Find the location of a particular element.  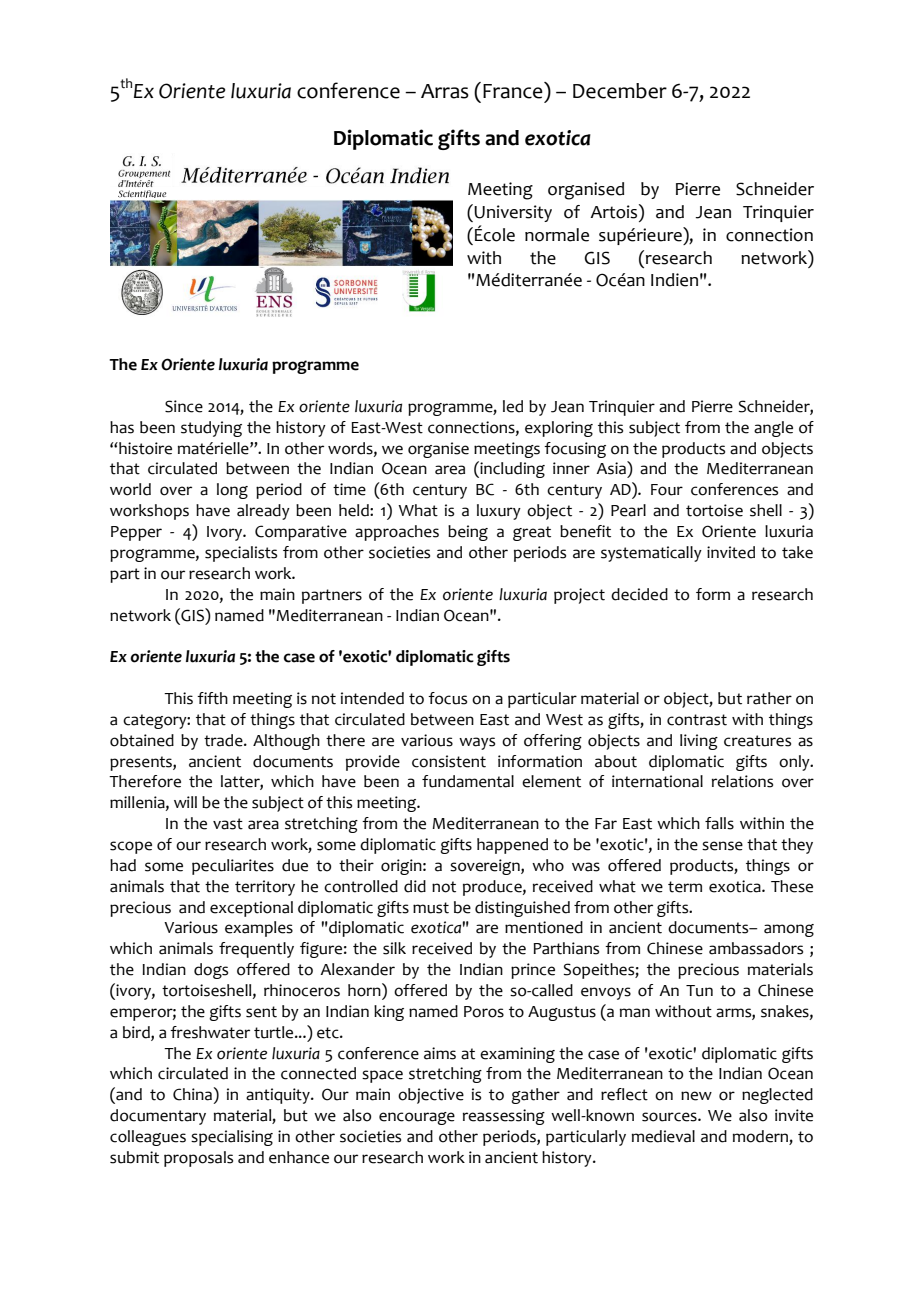

studying is located at coordinates (211, 429).
